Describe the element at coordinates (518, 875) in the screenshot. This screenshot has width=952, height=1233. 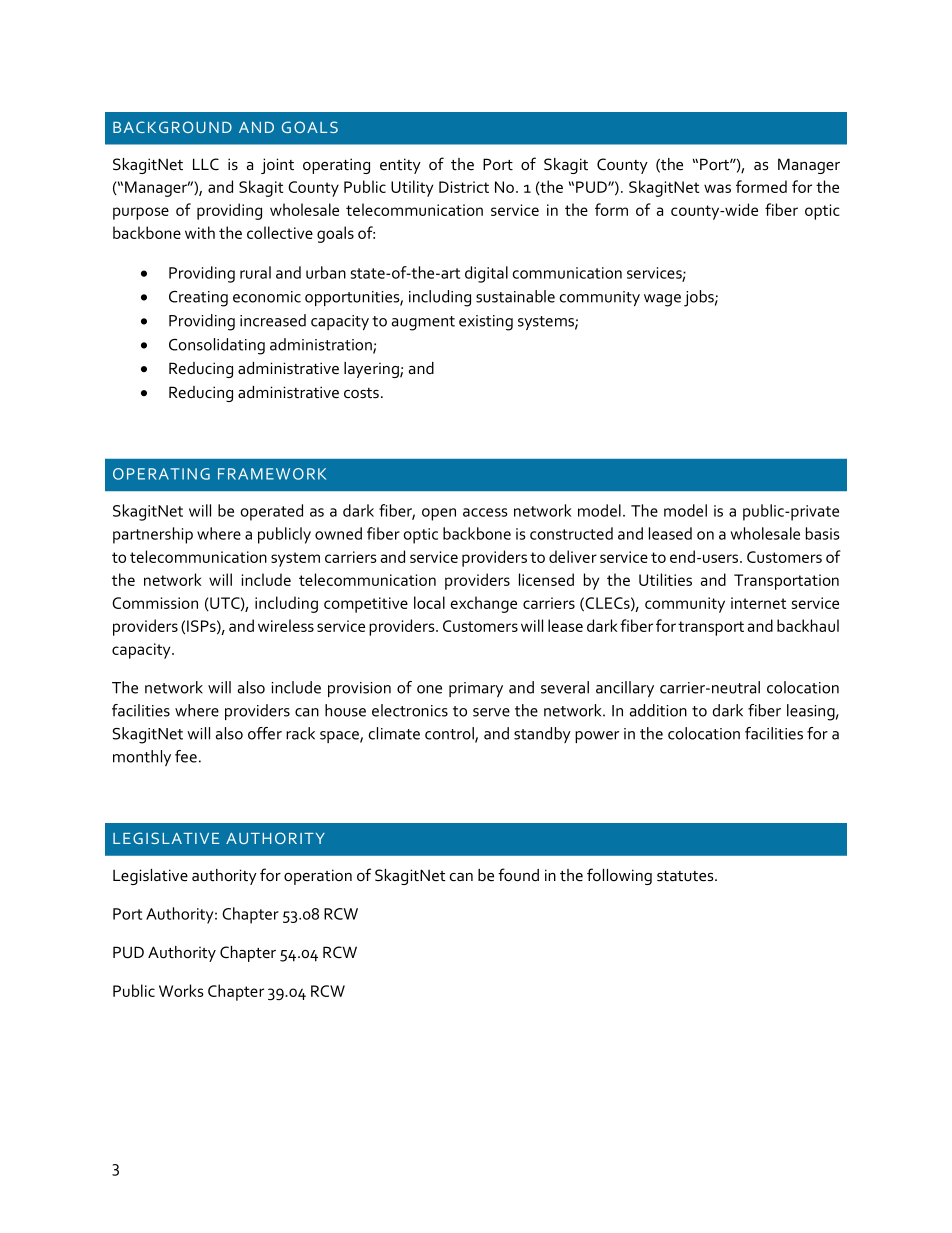
I see `found` at that location.
